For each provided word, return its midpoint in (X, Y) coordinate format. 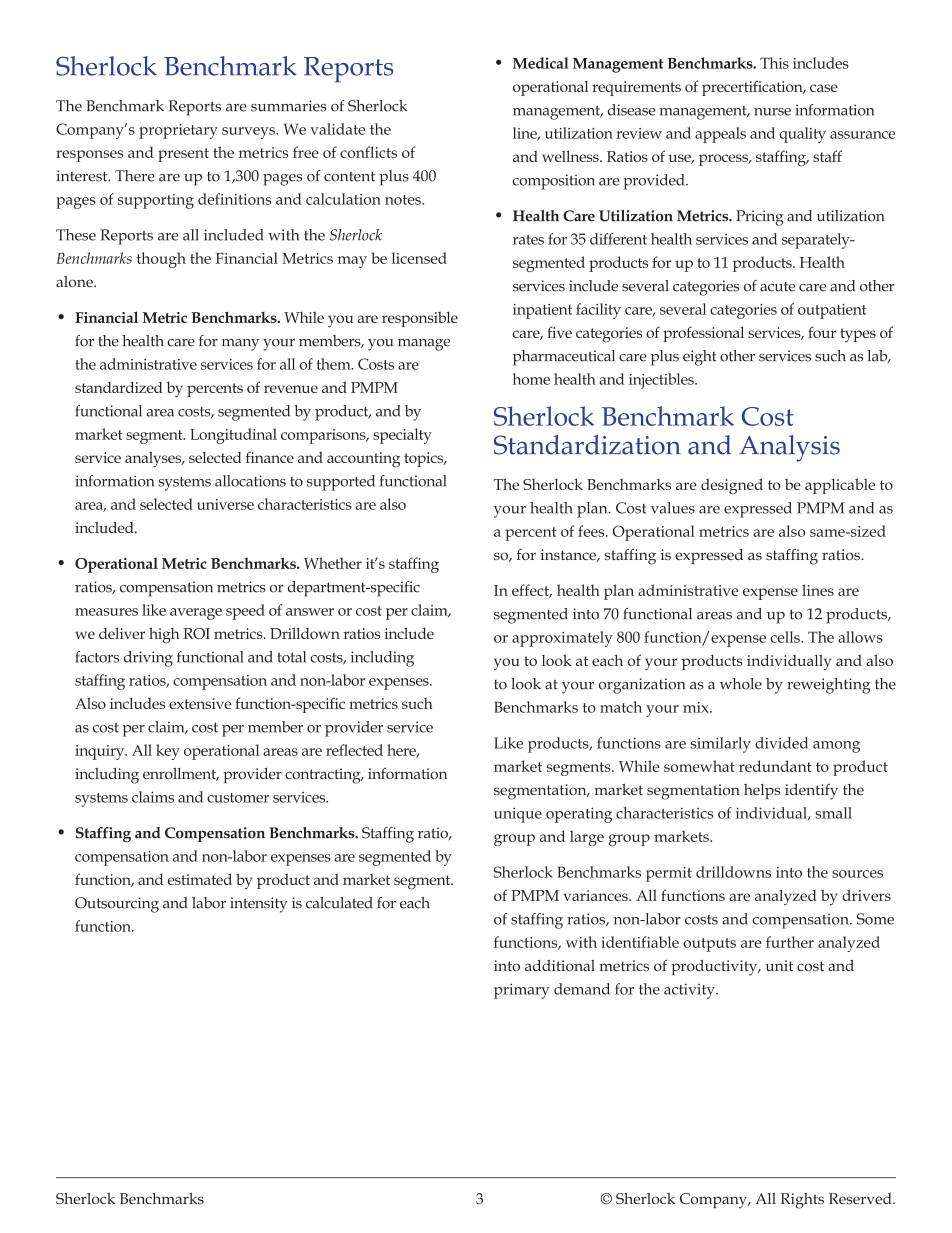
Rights (802, 1201)
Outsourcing (117, 905)
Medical (541, 63)
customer (238, 798)
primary (521, 991)
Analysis (789, 448)
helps (762, 791)
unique (518, 815)
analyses (154, 459)
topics (425, 459)
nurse (772, 112)
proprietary (178, 131)
